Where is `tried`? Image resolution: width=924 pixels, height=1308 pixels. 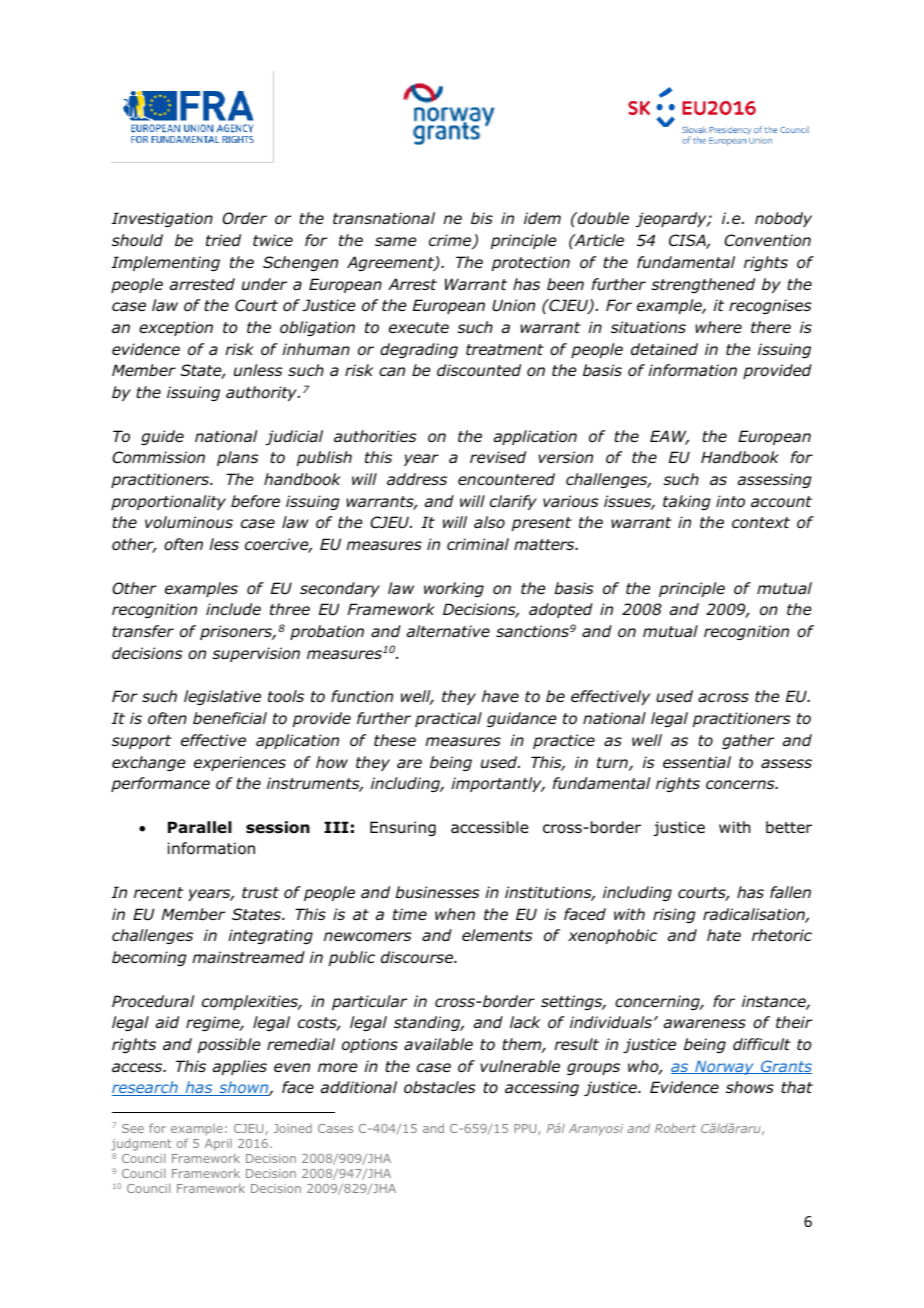 tried is located at coordinates (223, 240).
